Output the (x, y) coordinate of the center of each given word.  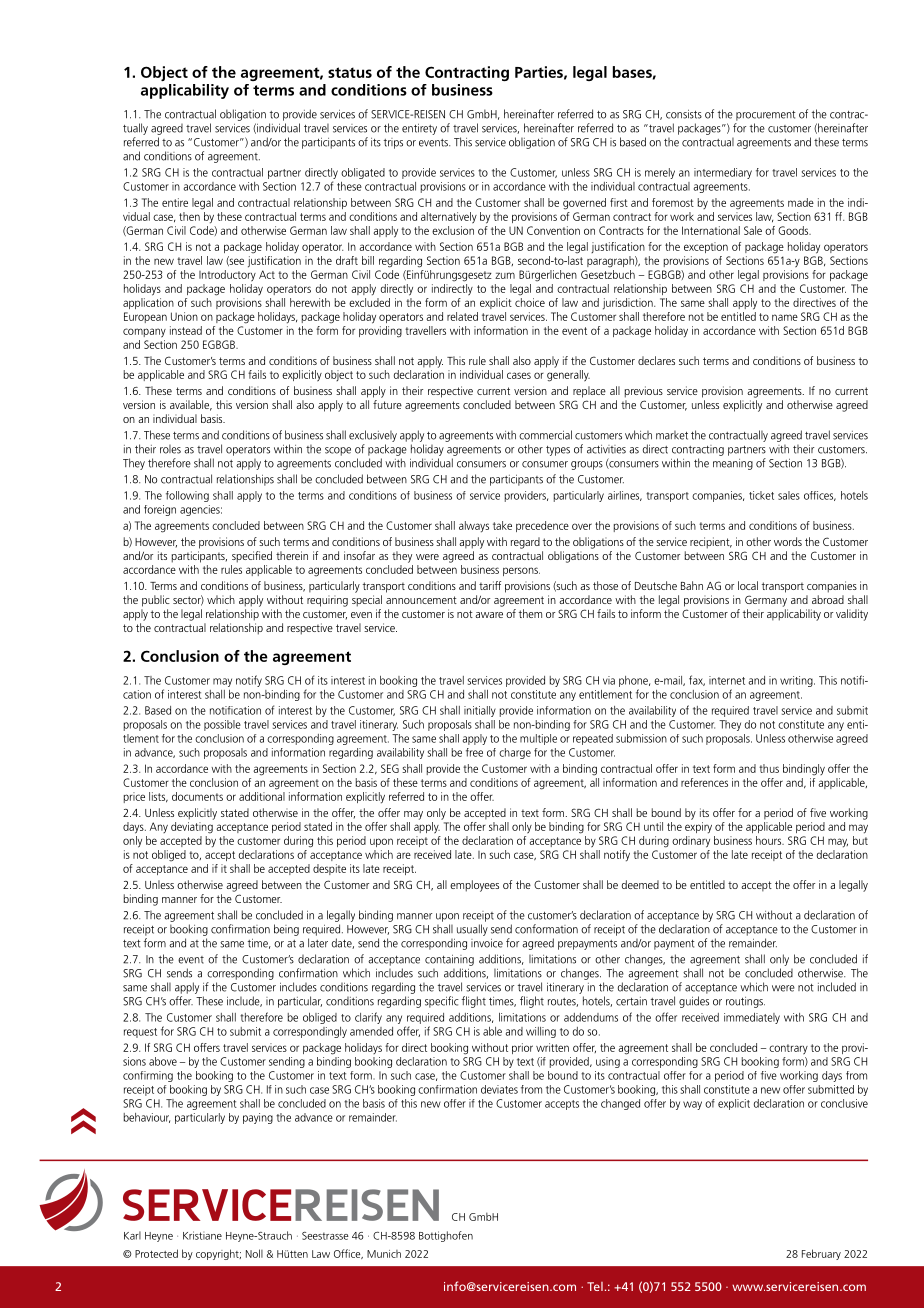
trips (393, 143)
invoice (487, 943)
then (189, 216)
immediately (752, 1018)
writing (797, 681)
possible (222, 725)
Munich (384, 1254)
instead (186, 330)
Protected (156, 1253)
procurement (766, 116)
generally (568, 376)
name (785, 317)
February (821, 1254)
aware (489, 615)
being (286, 930)
